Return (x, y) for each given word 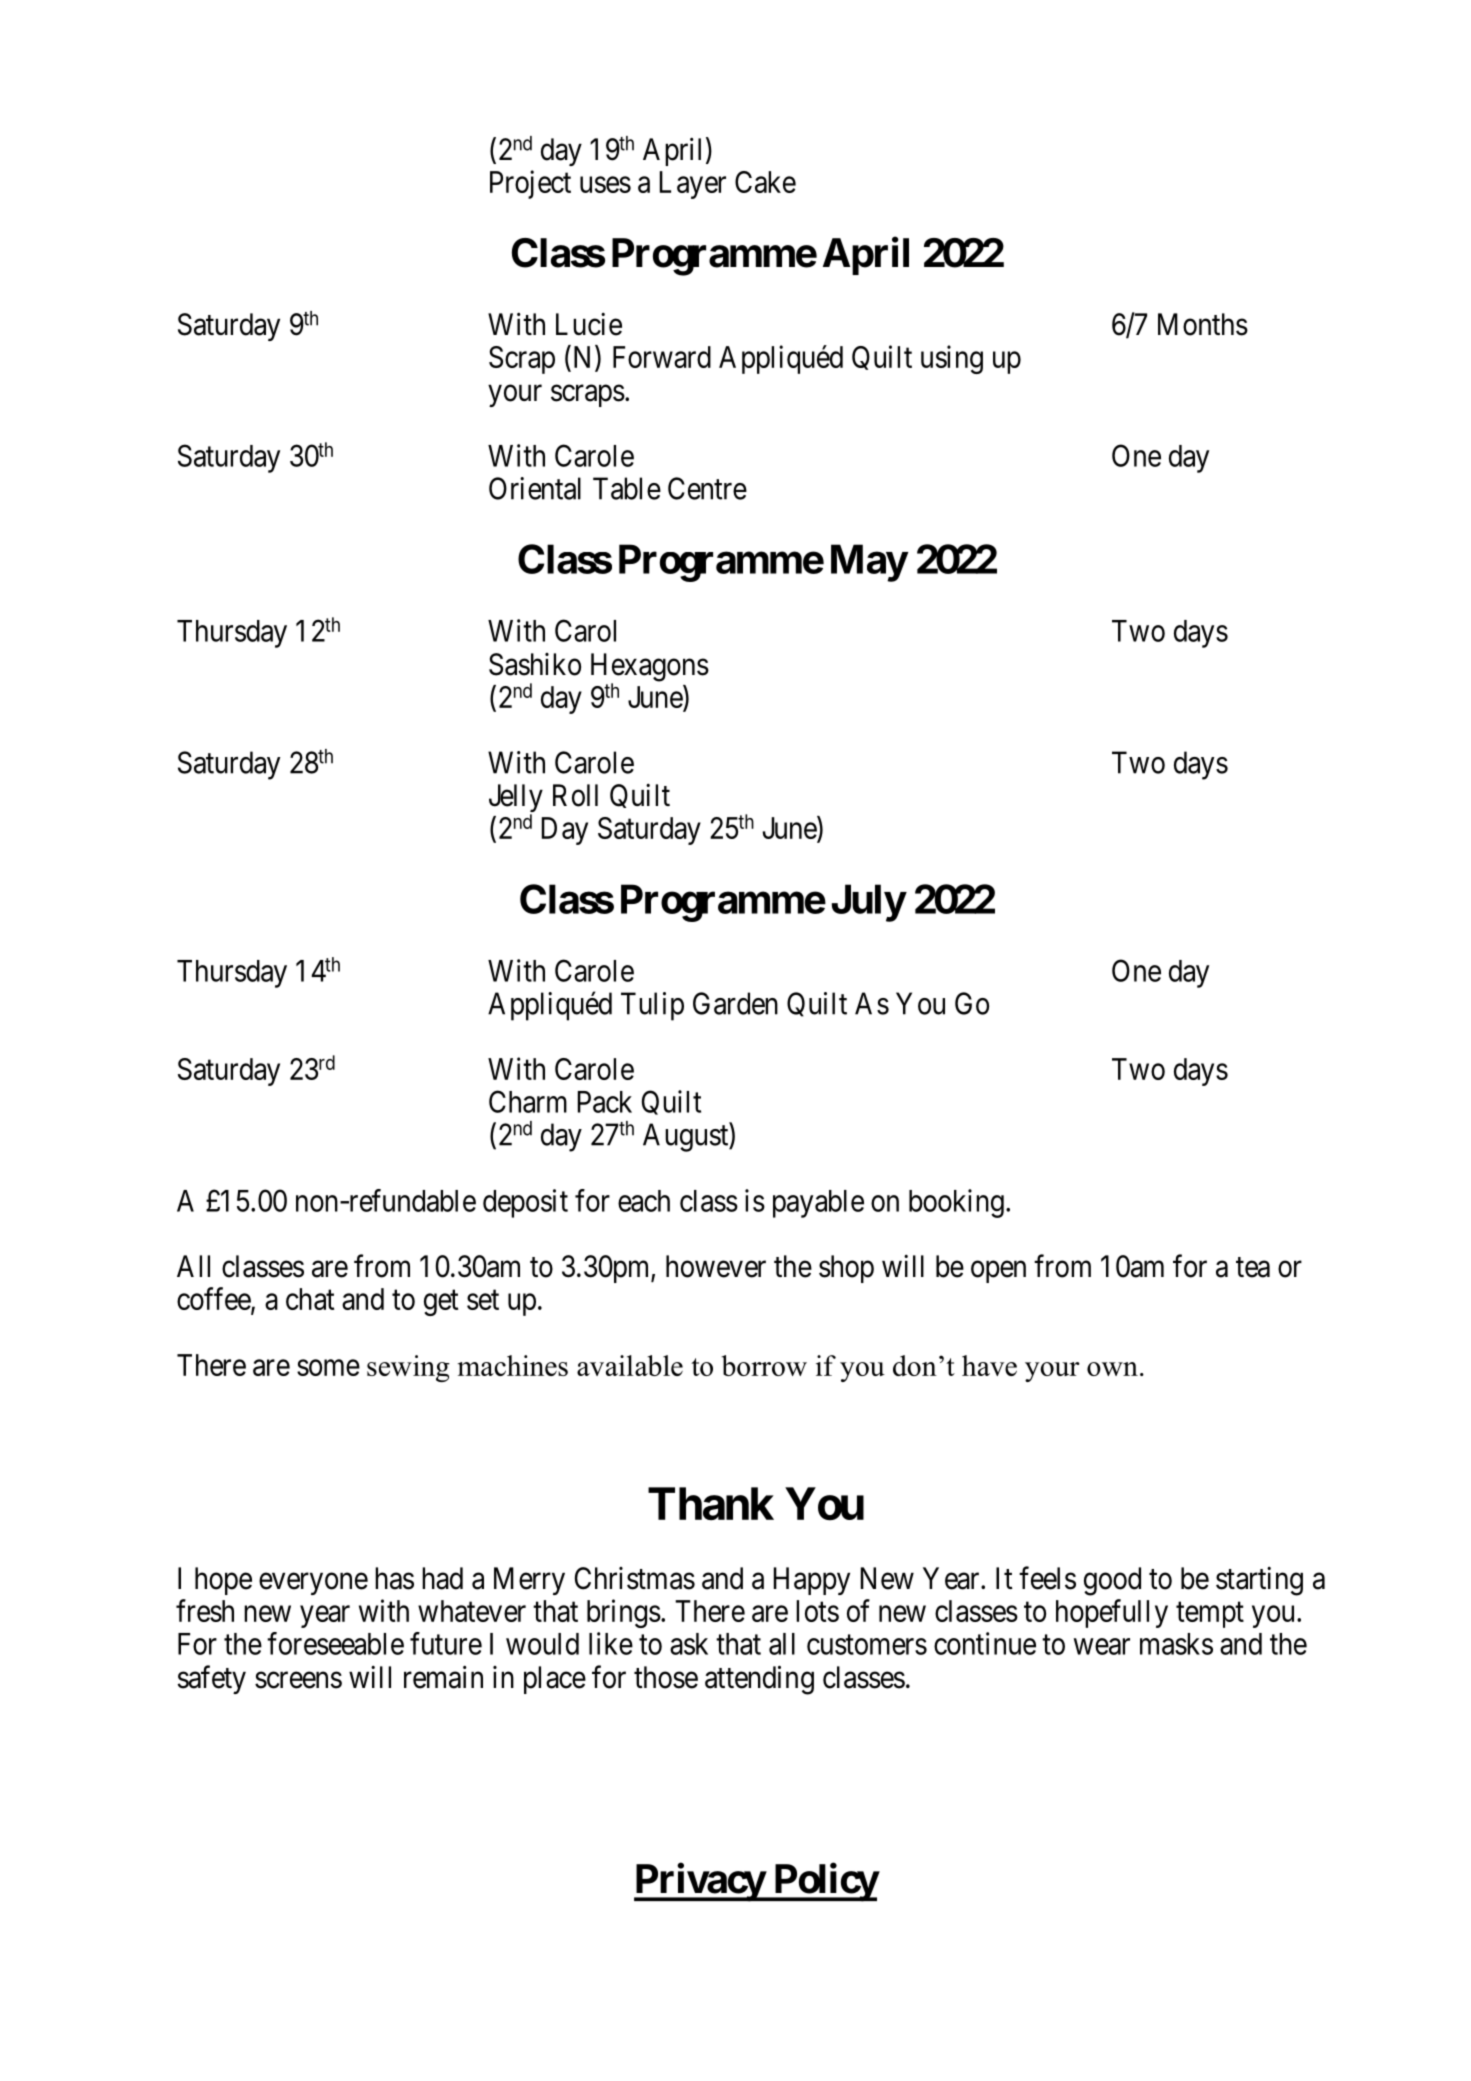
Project (530, 184)
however (716, 1266)
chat (310, 1299)
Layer (693, 185)
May (869, 563)
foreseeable (335, 1643)
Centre (707, 488)
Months (1203, 324)
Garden (735, 1003)
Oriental (535, 488)
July (868, 903)
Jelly (516, 799)
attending (759, 1680)
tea (1253, 1267)
